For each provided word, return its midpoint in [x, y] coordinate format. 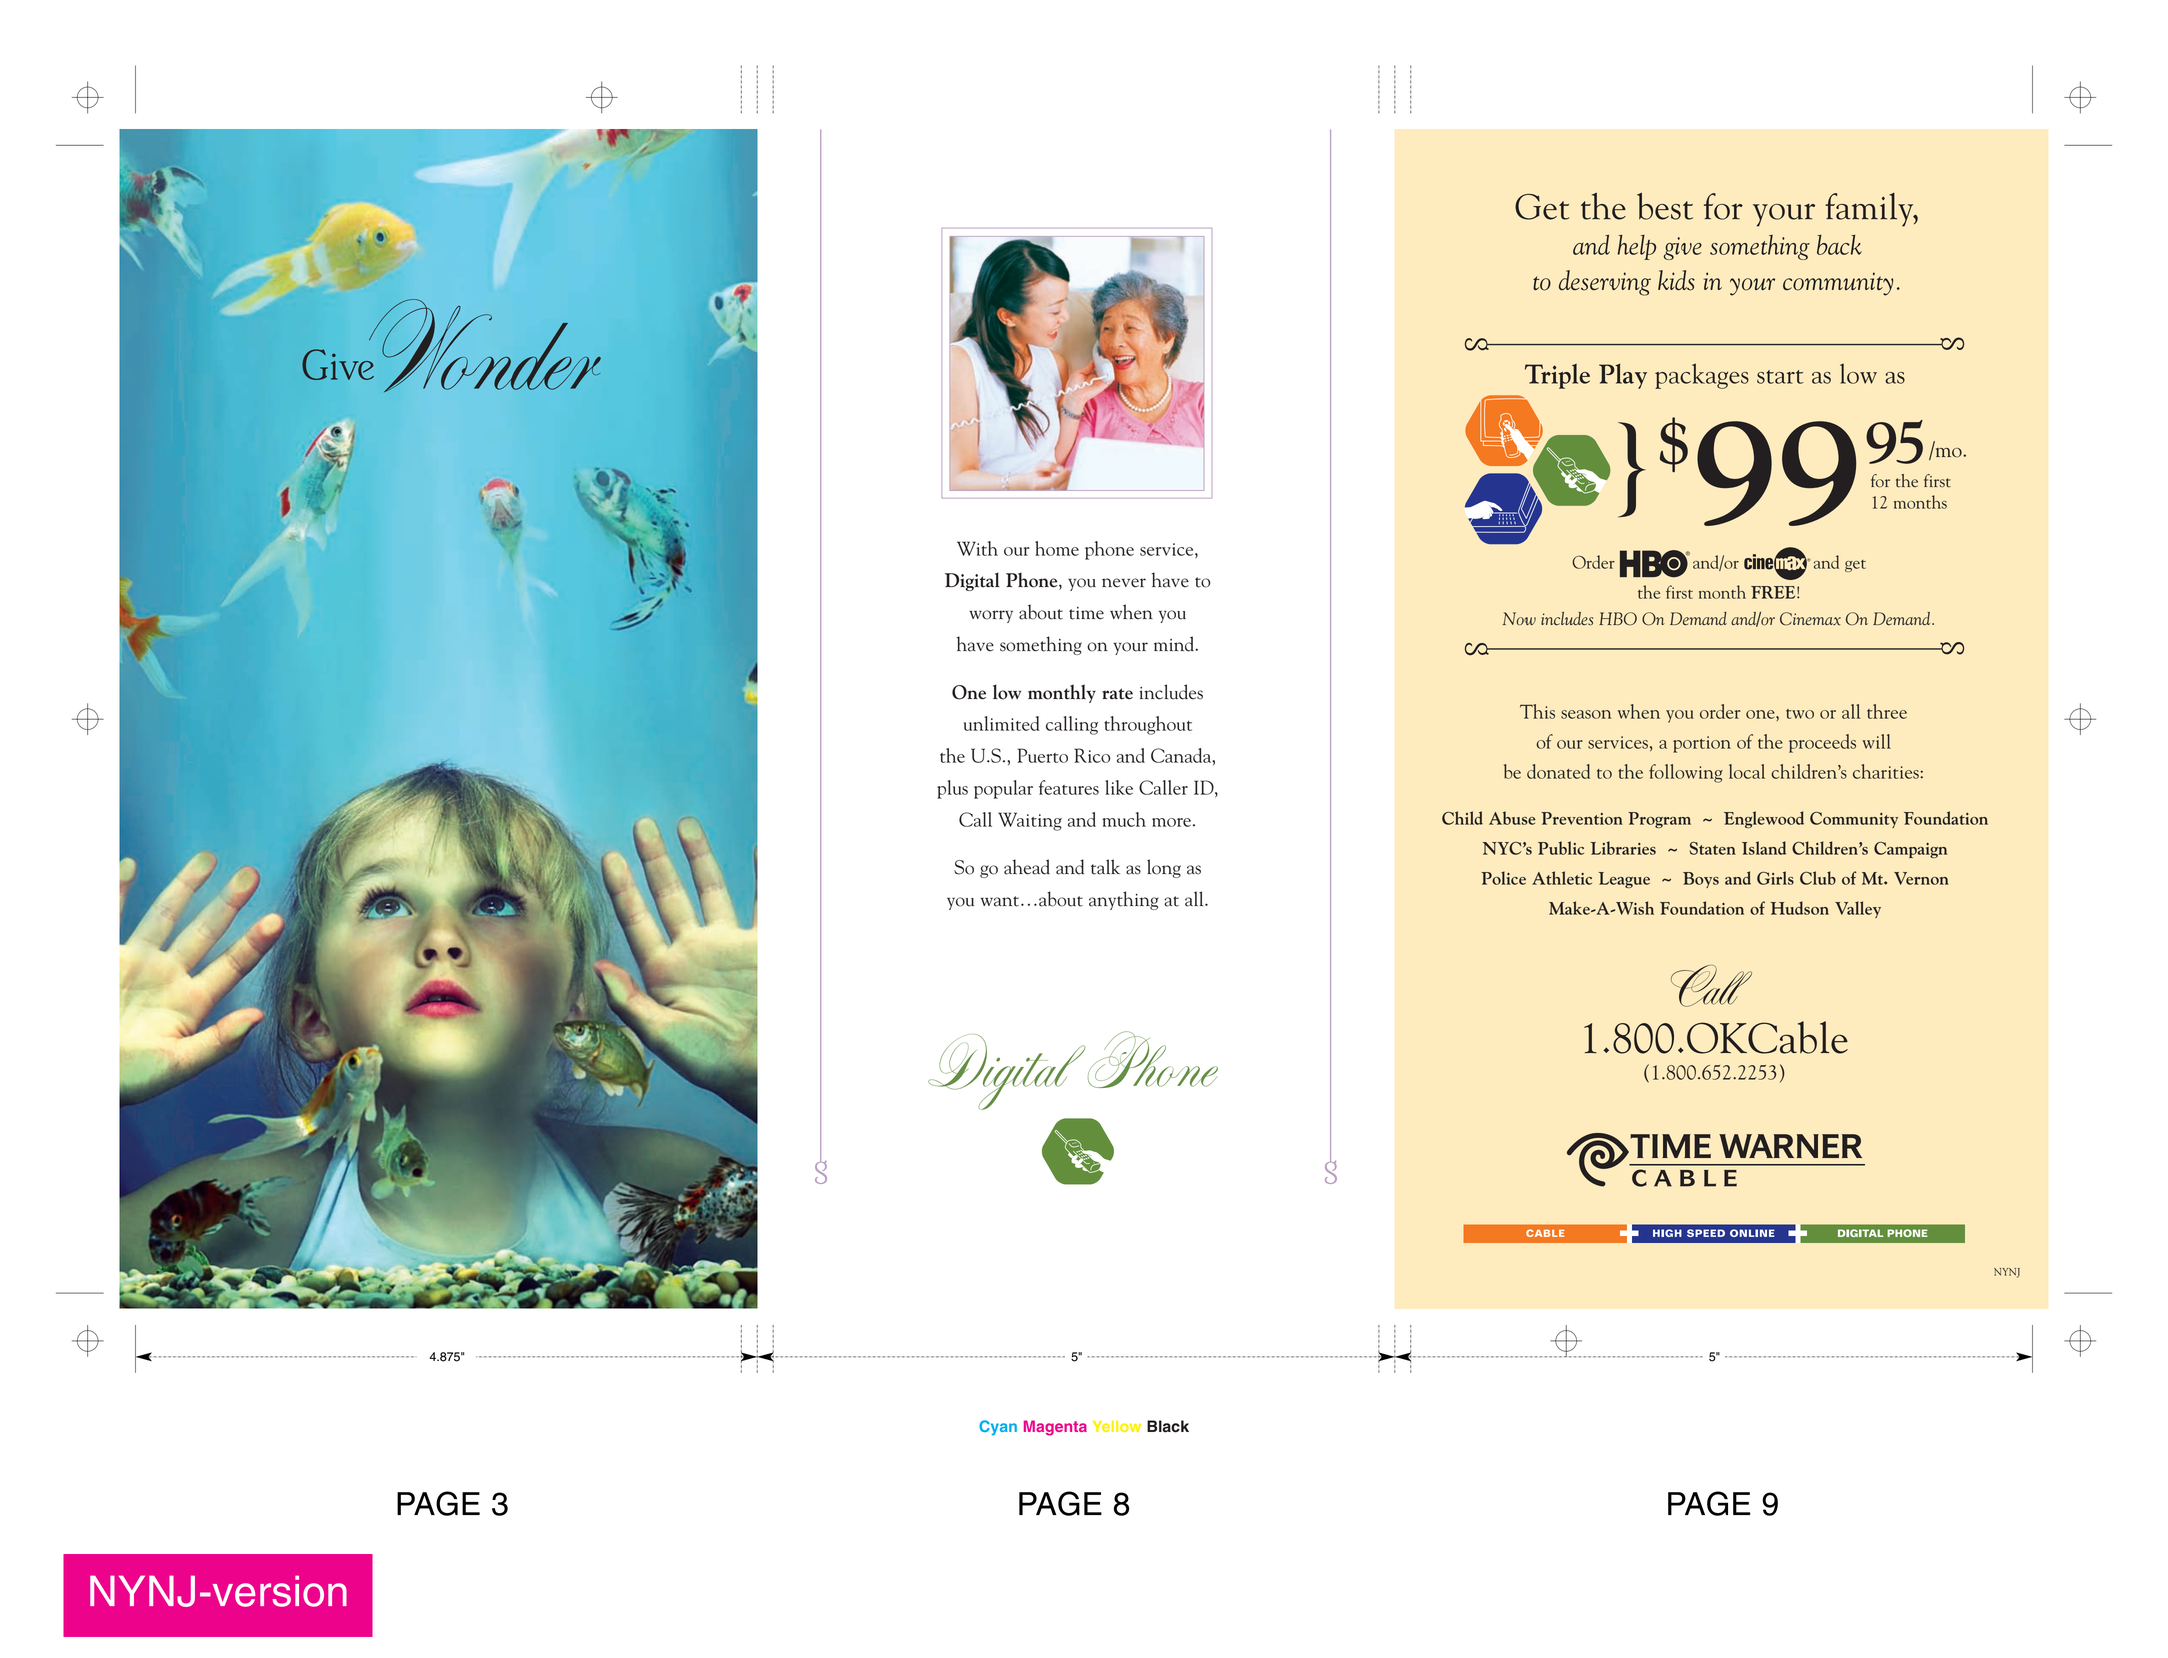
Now [1519, 618]
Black [1168, 1426]
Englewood [1764, 819]
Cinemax [1810, 619]
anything [1124, 900]
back [1839, 245]
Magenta [1055, 1428]
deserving [1605, 283]
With [977, 548]
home [1057, 548]
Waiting [1030, 821]
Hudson [1800, 908]
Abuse [1512, 818]
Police [1503, 878]
